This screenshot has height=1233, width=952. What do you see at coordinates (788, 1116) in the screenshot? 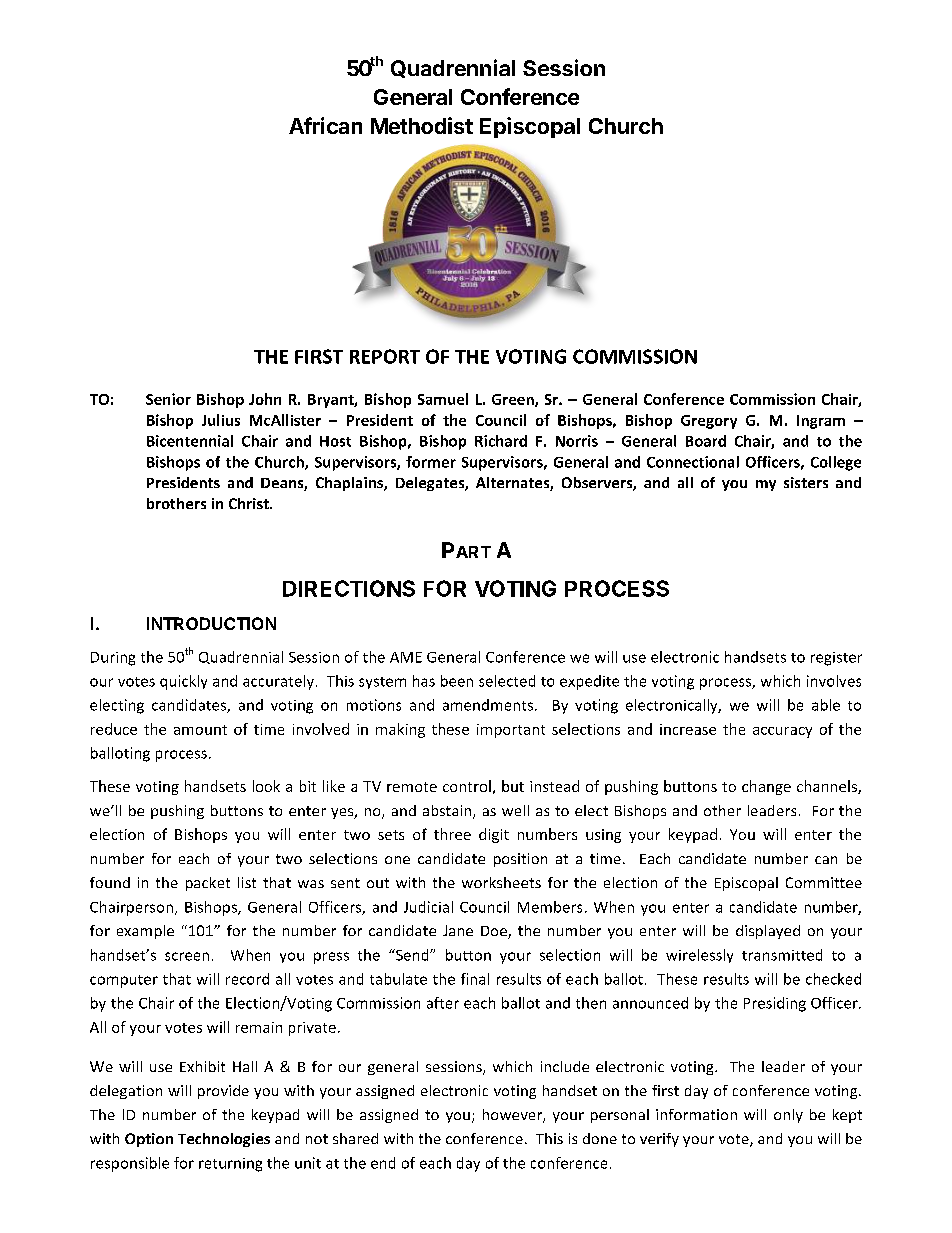
I see `only` at bounding box center [788, 1116].
